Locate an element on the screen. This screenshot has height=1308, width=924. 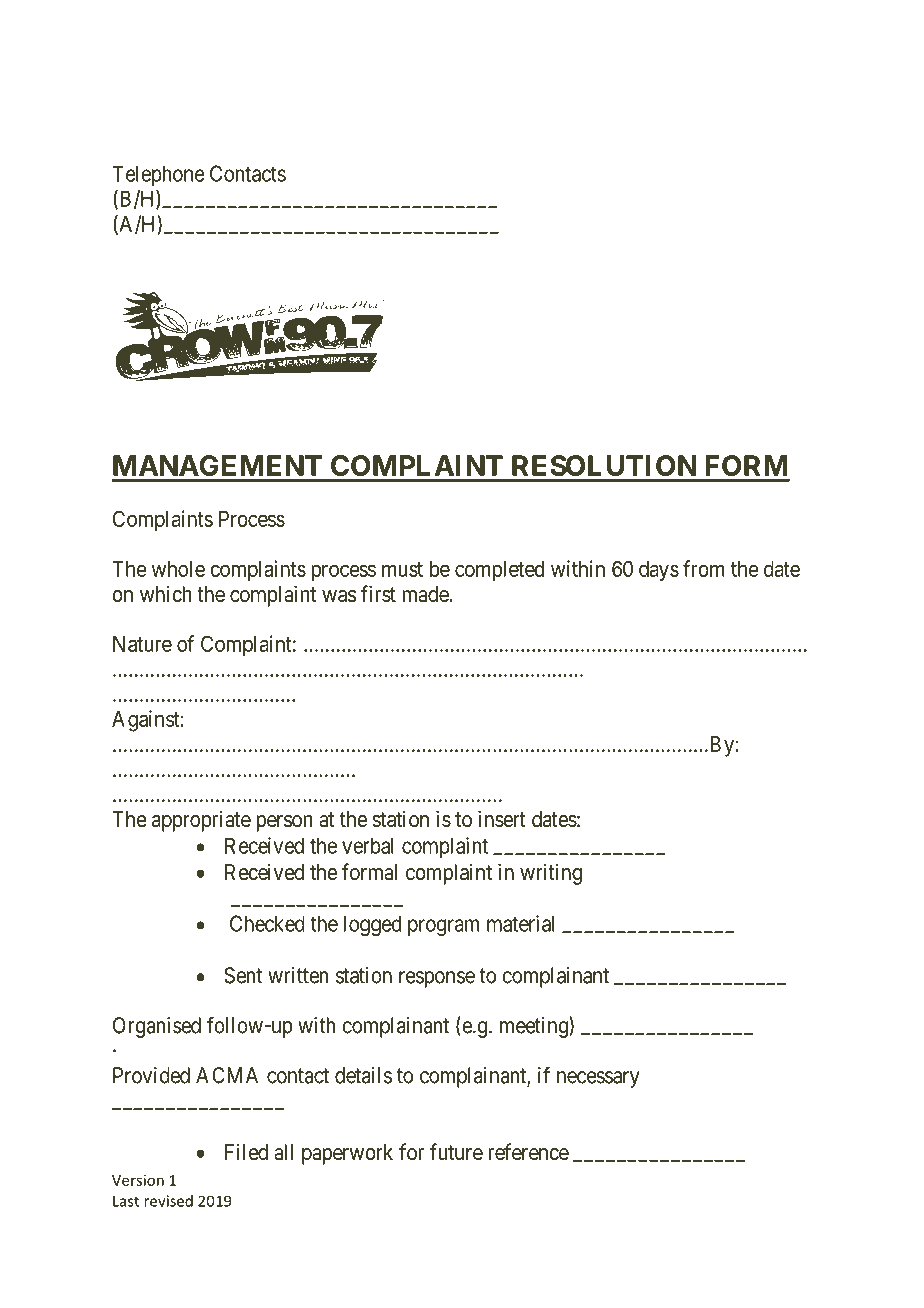
days is located at coordinates (659, 571).
